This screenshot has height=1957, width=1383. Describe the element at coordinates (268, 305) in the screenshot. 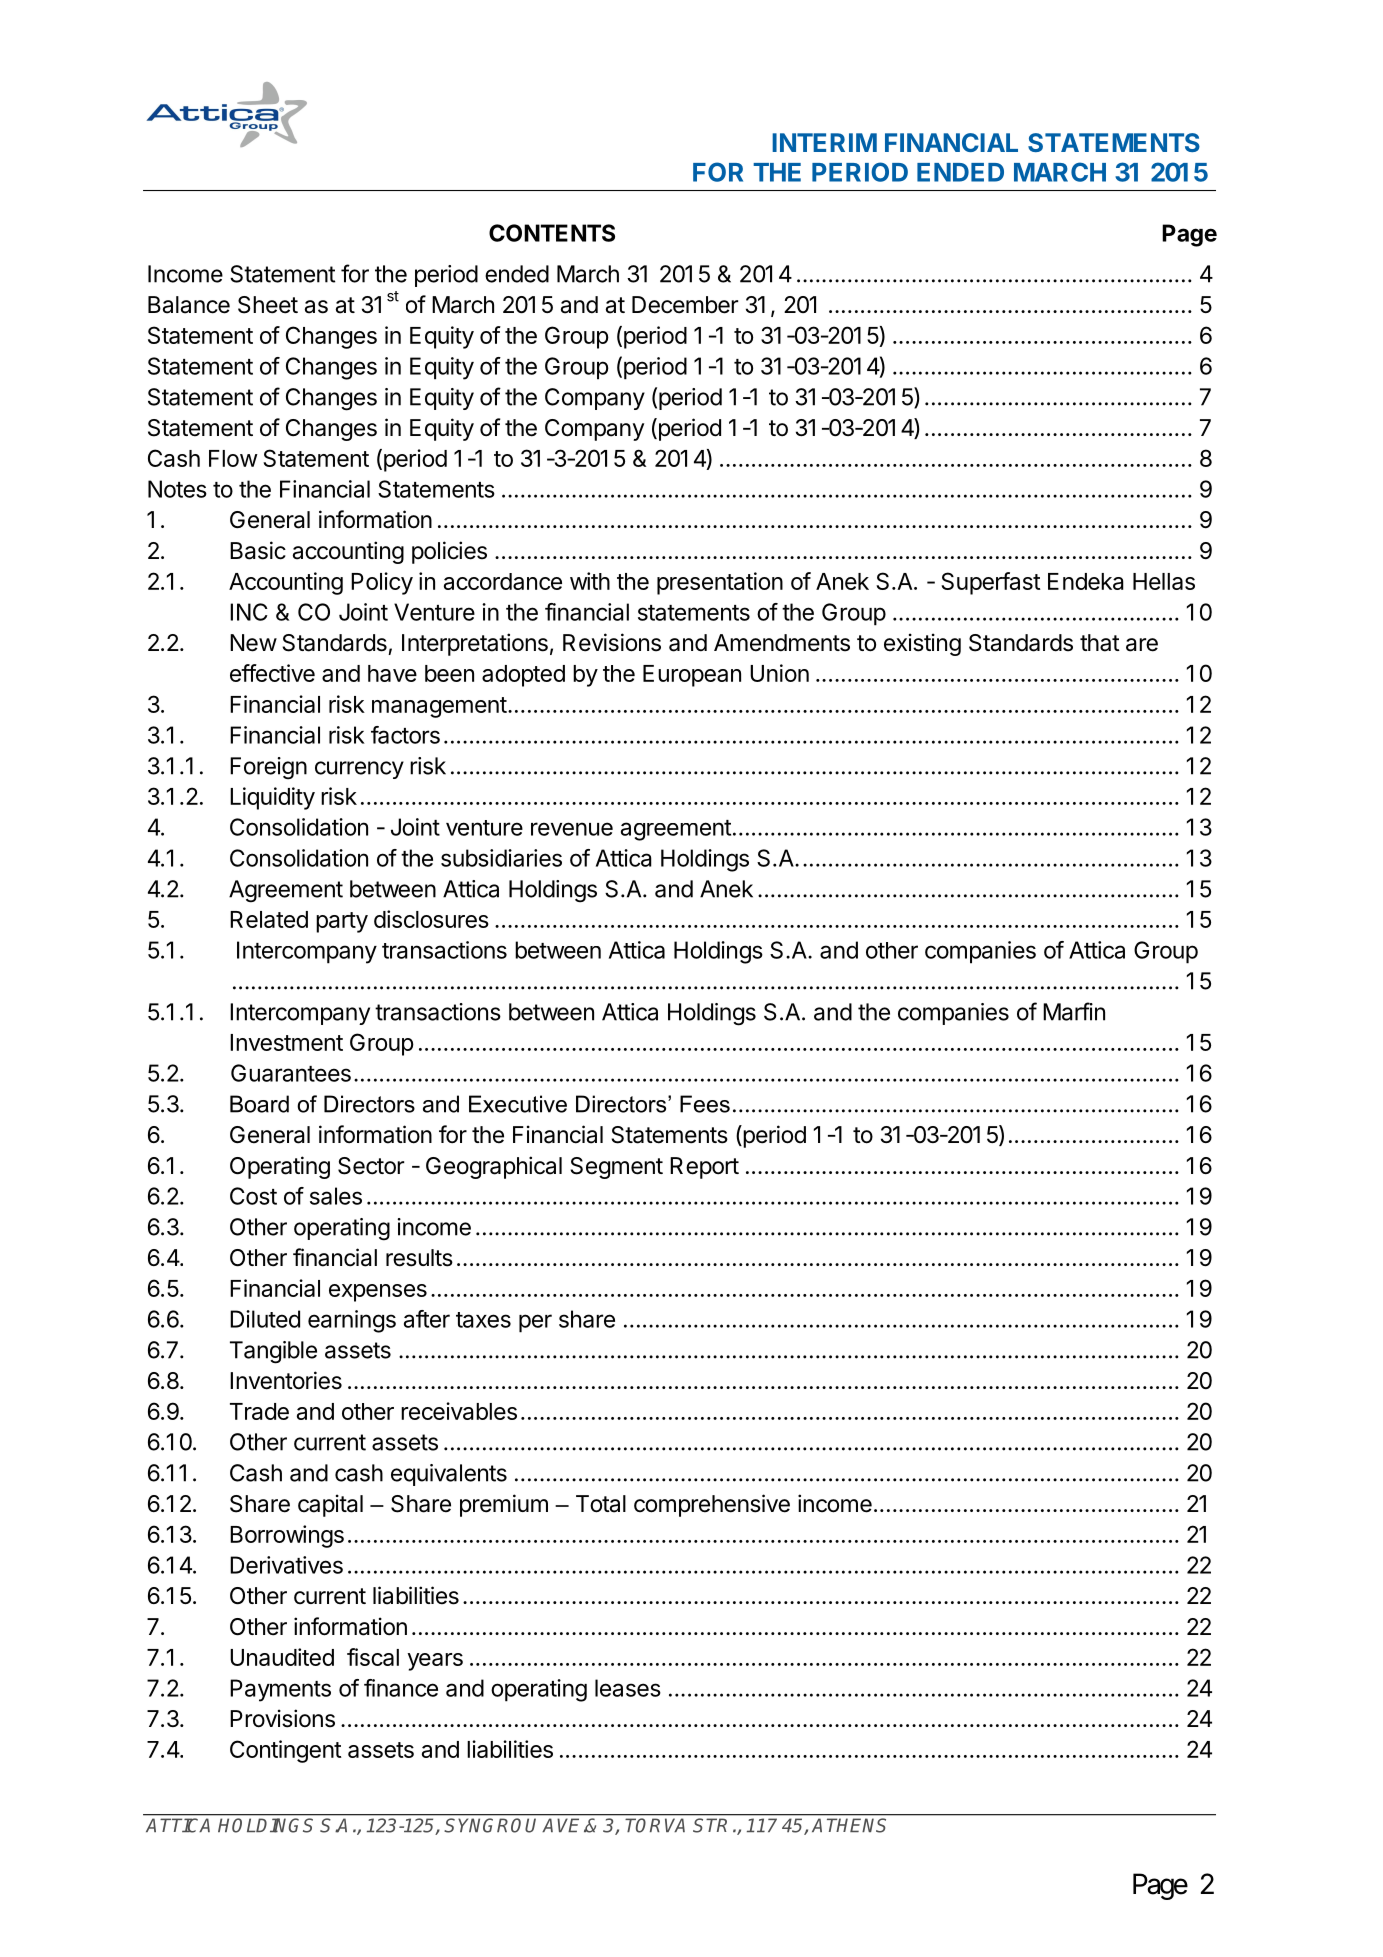

I see `Sheet` at that location.
